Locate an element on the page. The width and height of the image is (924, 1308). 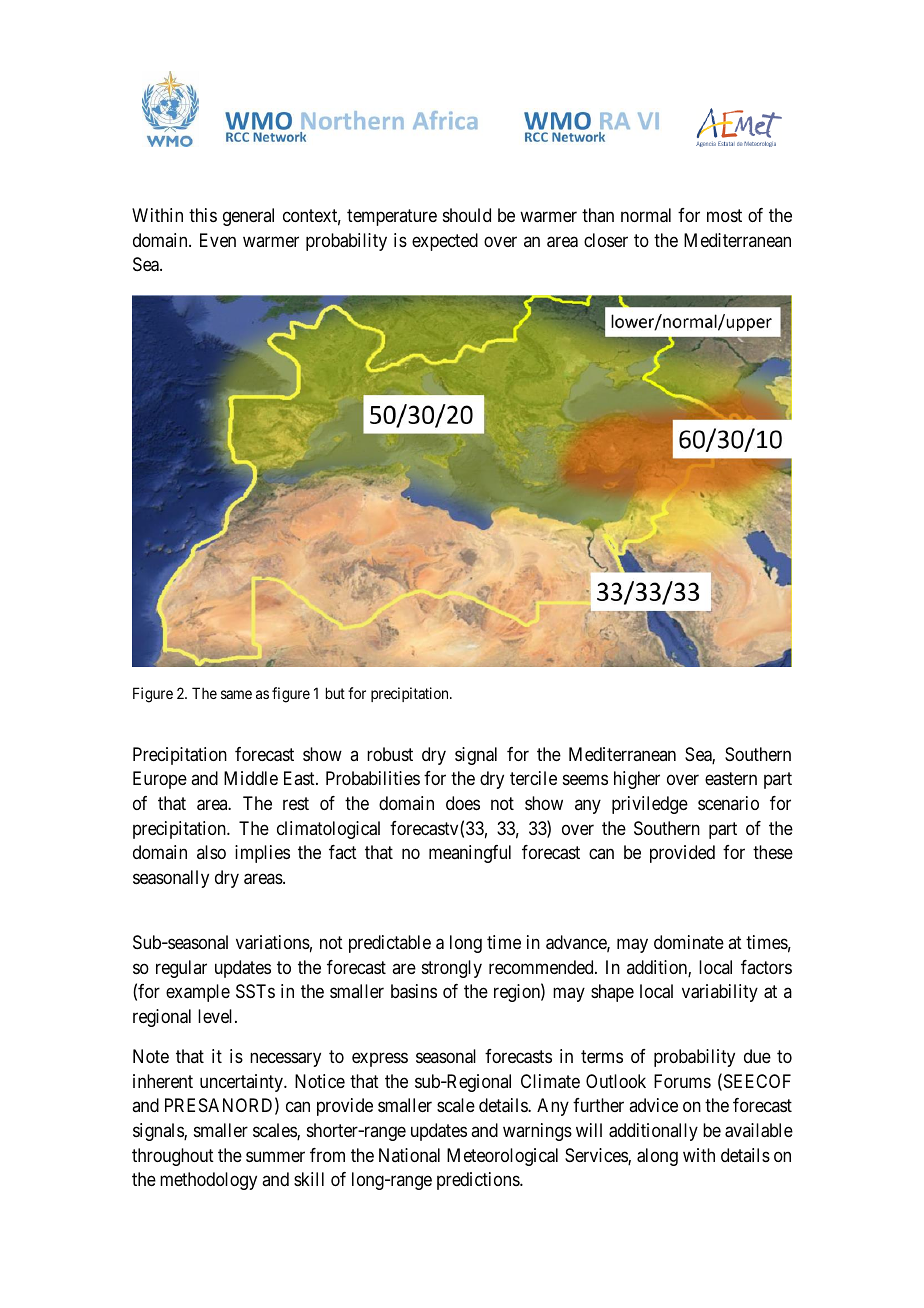
available is located at coordinates (759, 1130).
